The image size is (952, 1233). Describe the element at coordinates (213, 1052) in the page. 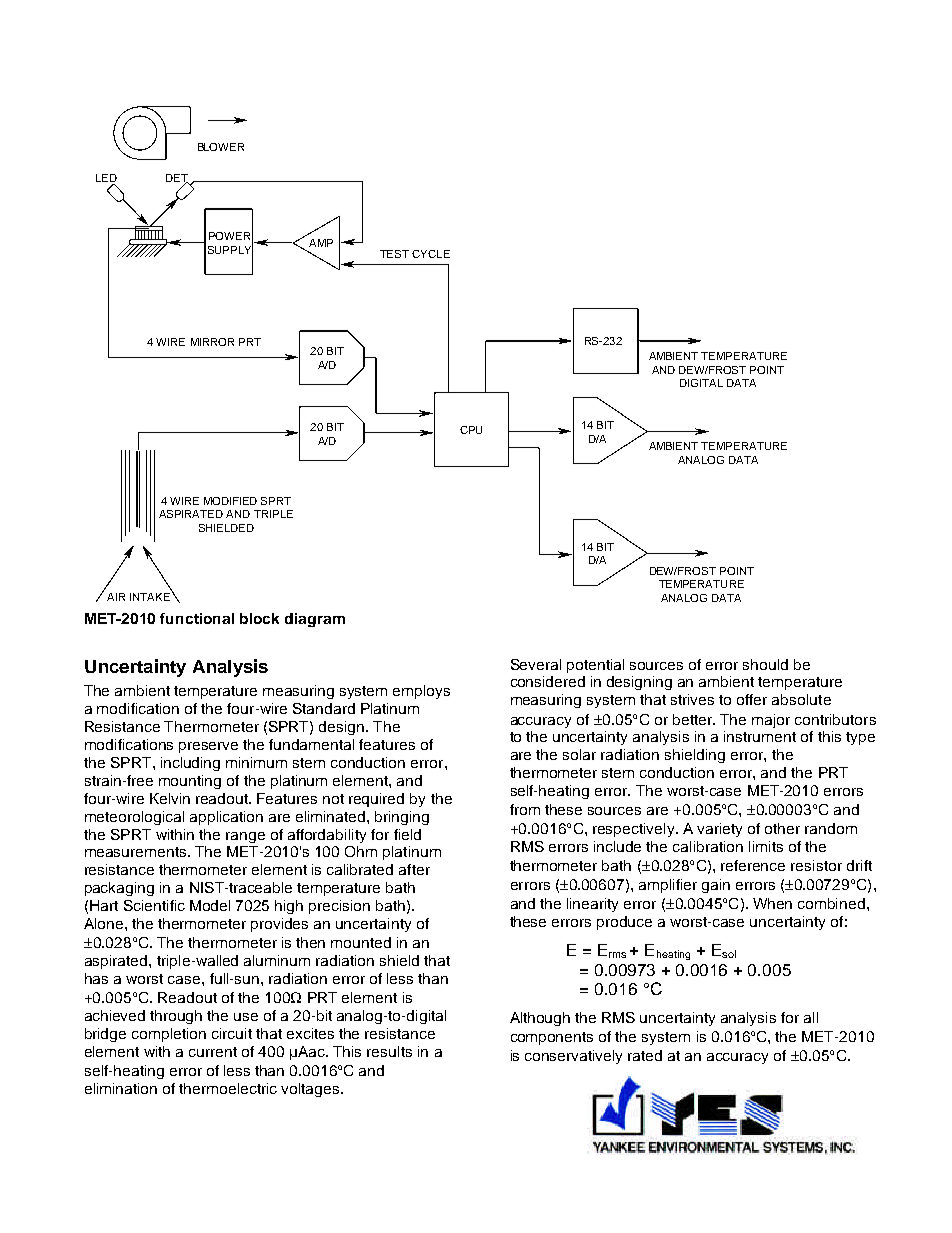

I see `current` at that location.
